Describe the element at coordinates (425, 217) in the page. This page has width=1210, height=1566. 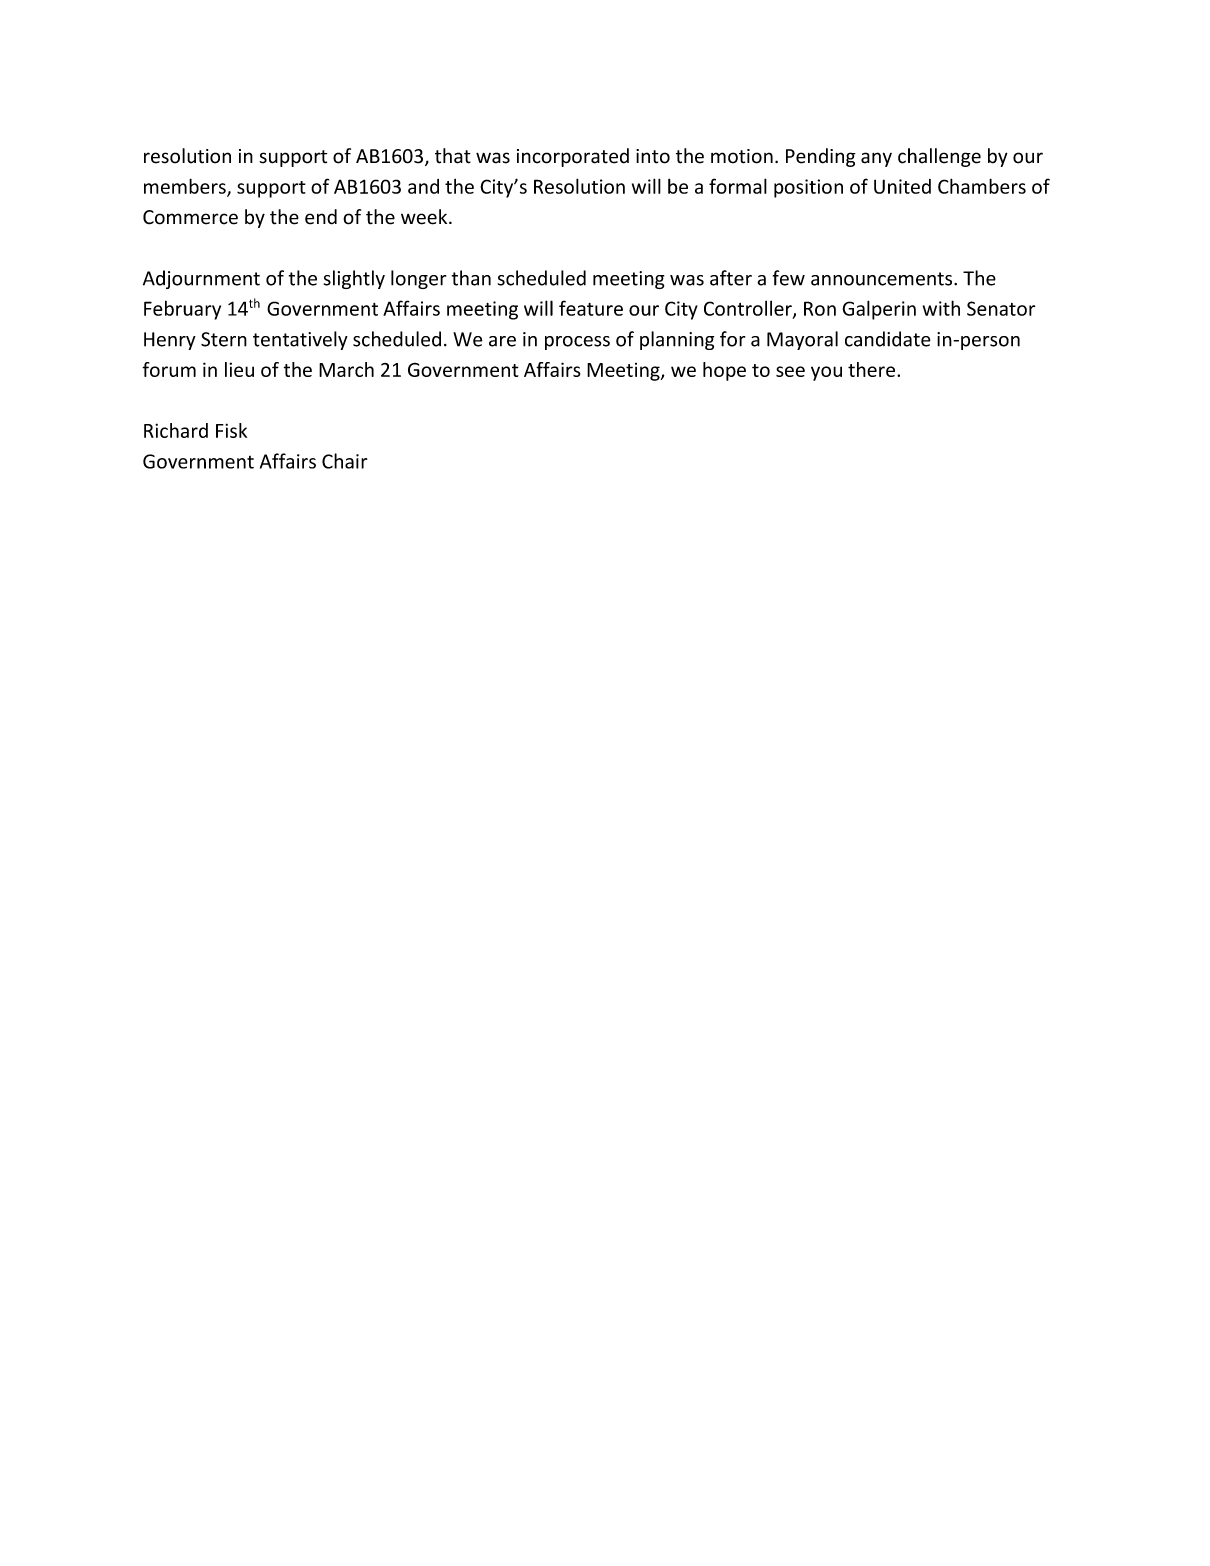
I see `week` at that location.
